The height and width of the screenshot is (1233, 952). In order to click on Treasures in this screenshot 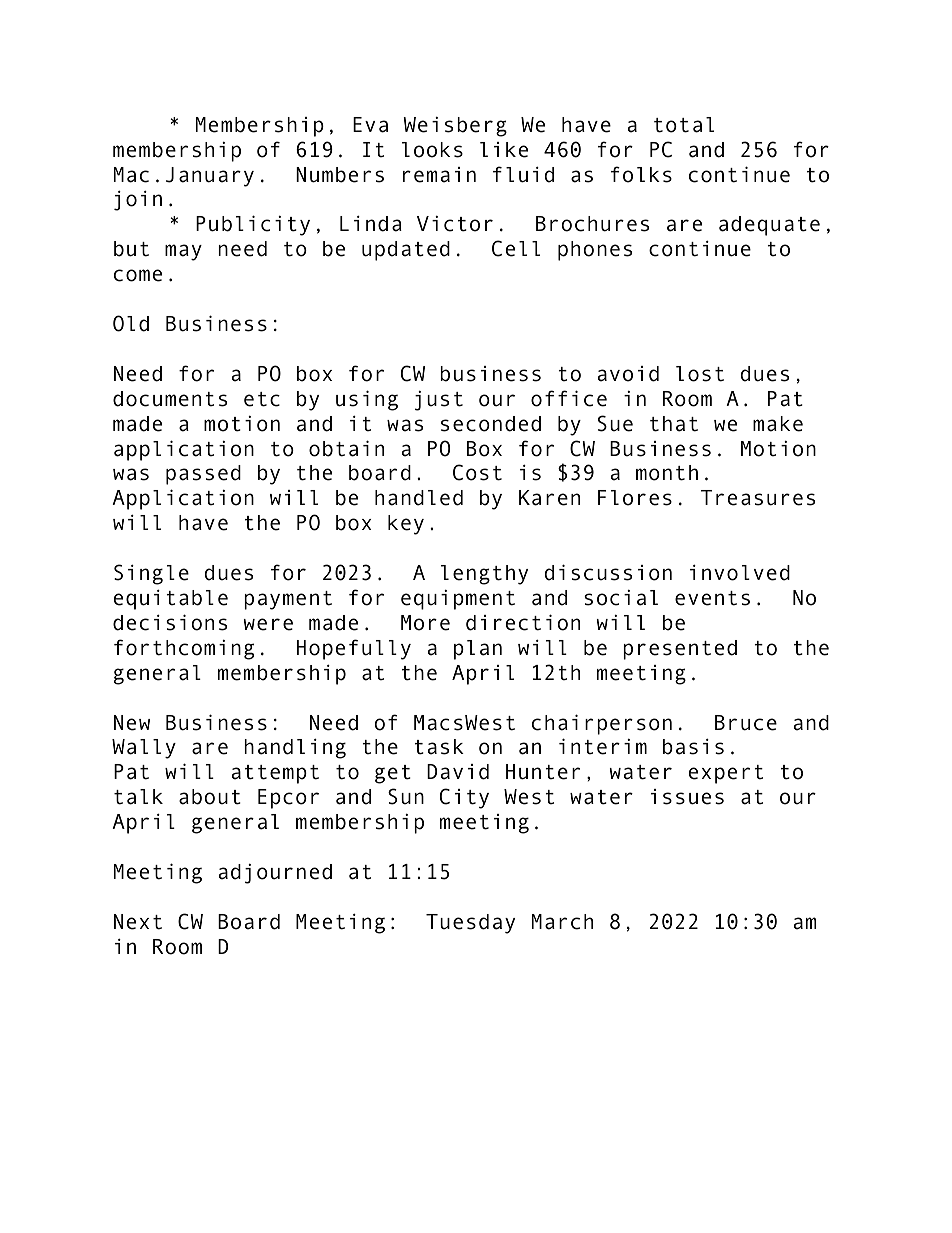, I will do `click(758, 498)`.
